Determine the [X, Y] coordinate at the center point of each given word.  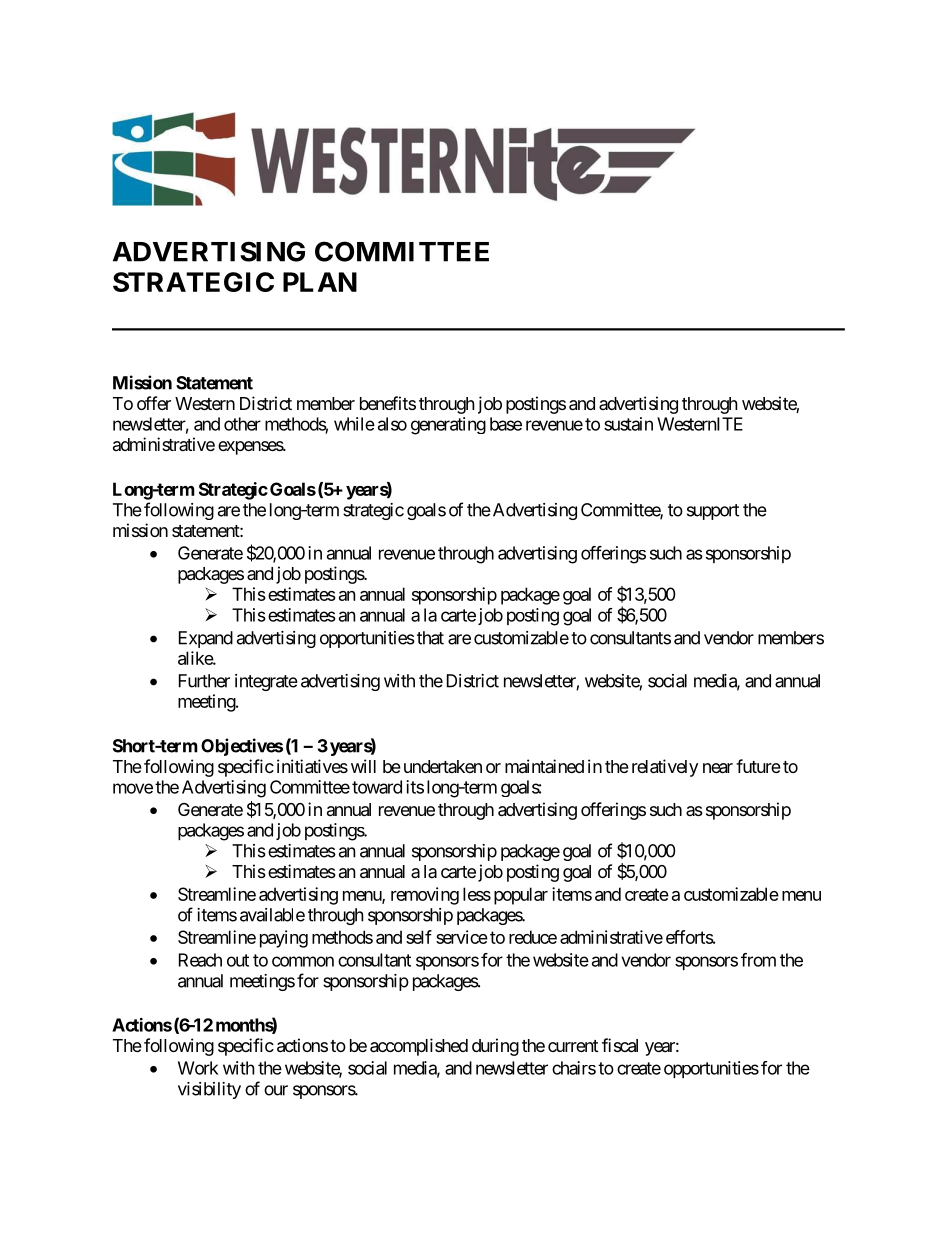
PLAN [320, 282]
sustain [628, 424]
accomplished [419, 1047]
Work [198, 1068]
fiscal [620, 1045]
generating [448, 426]
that [429, 638]
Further [204, 681]
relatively [665, 768]
